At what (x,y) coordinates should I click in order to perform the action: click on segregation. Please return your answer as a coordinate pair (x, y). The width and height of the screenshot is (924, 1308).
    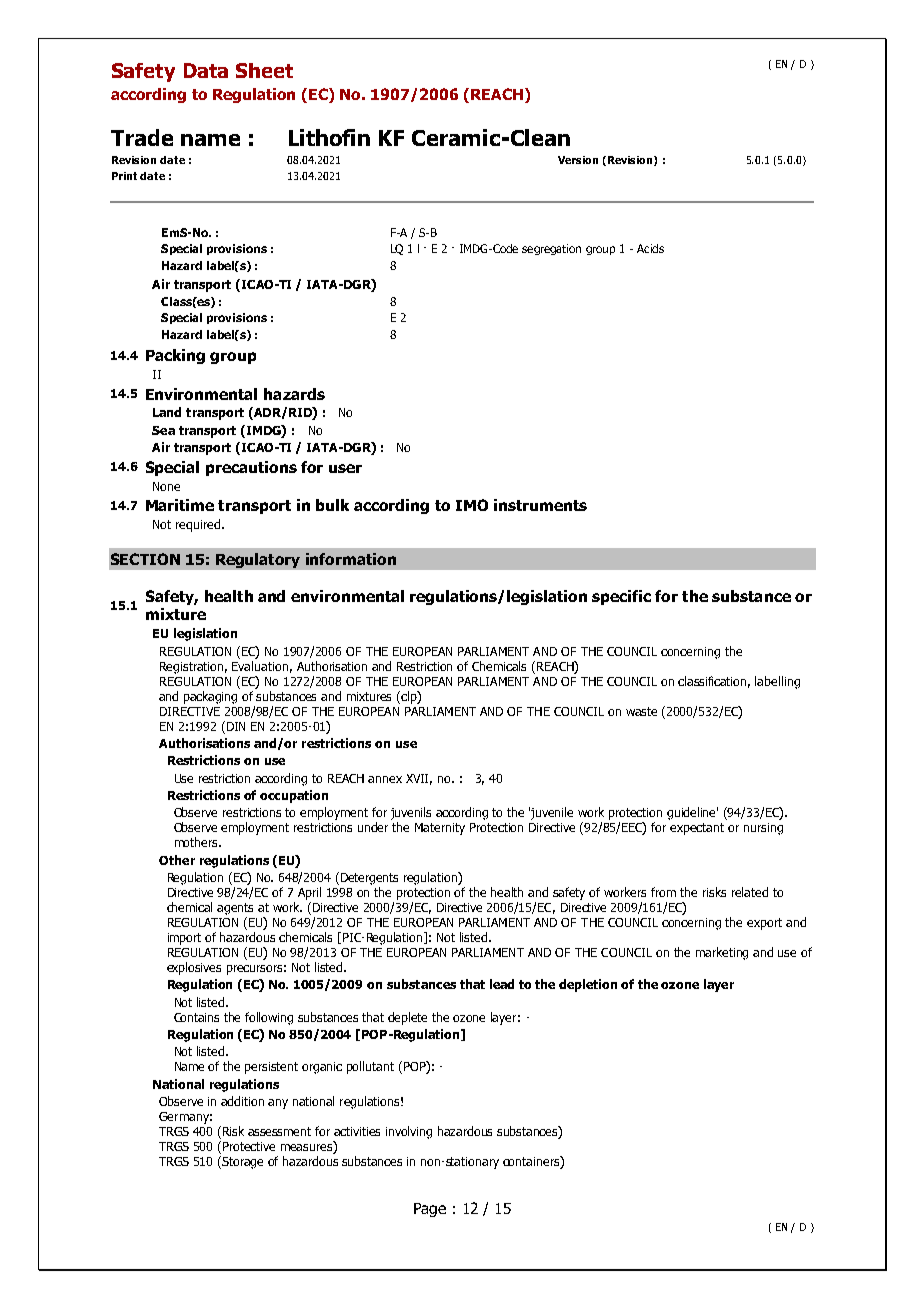
    Looking at the image, I should click on (551, 249).
